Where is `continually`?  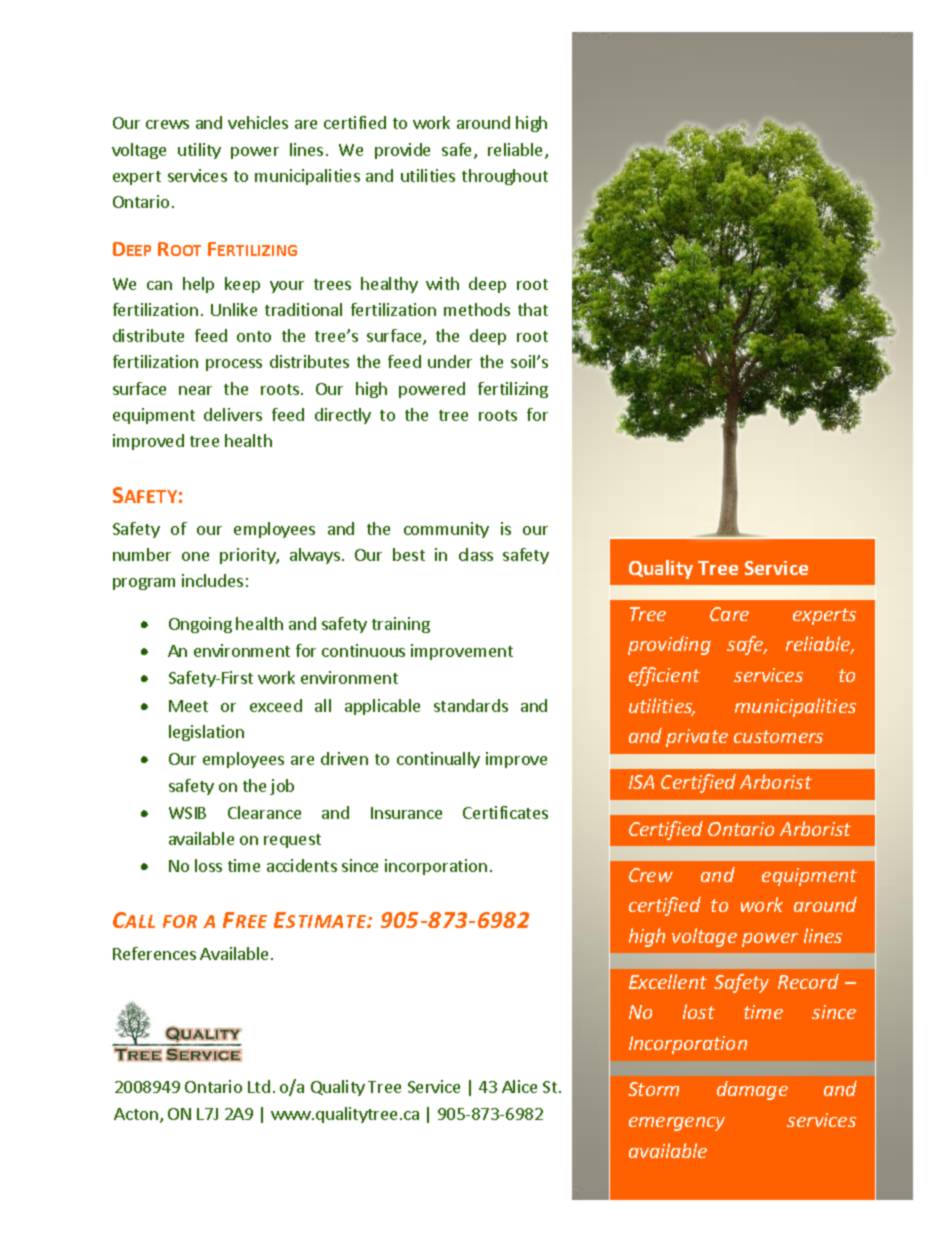
continually is located at coordinates (438, 760).
